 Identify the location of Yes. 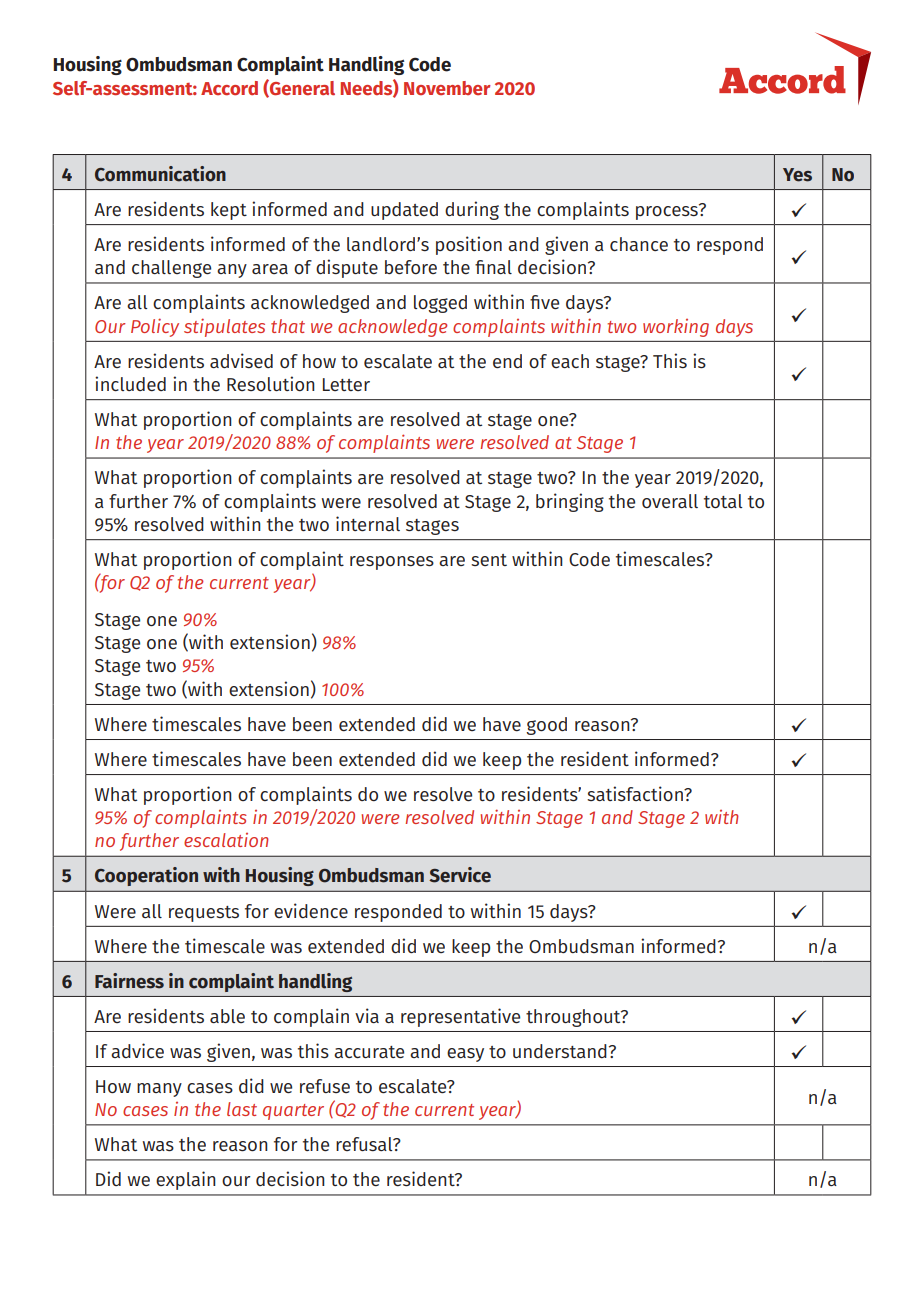
(797, 175).
